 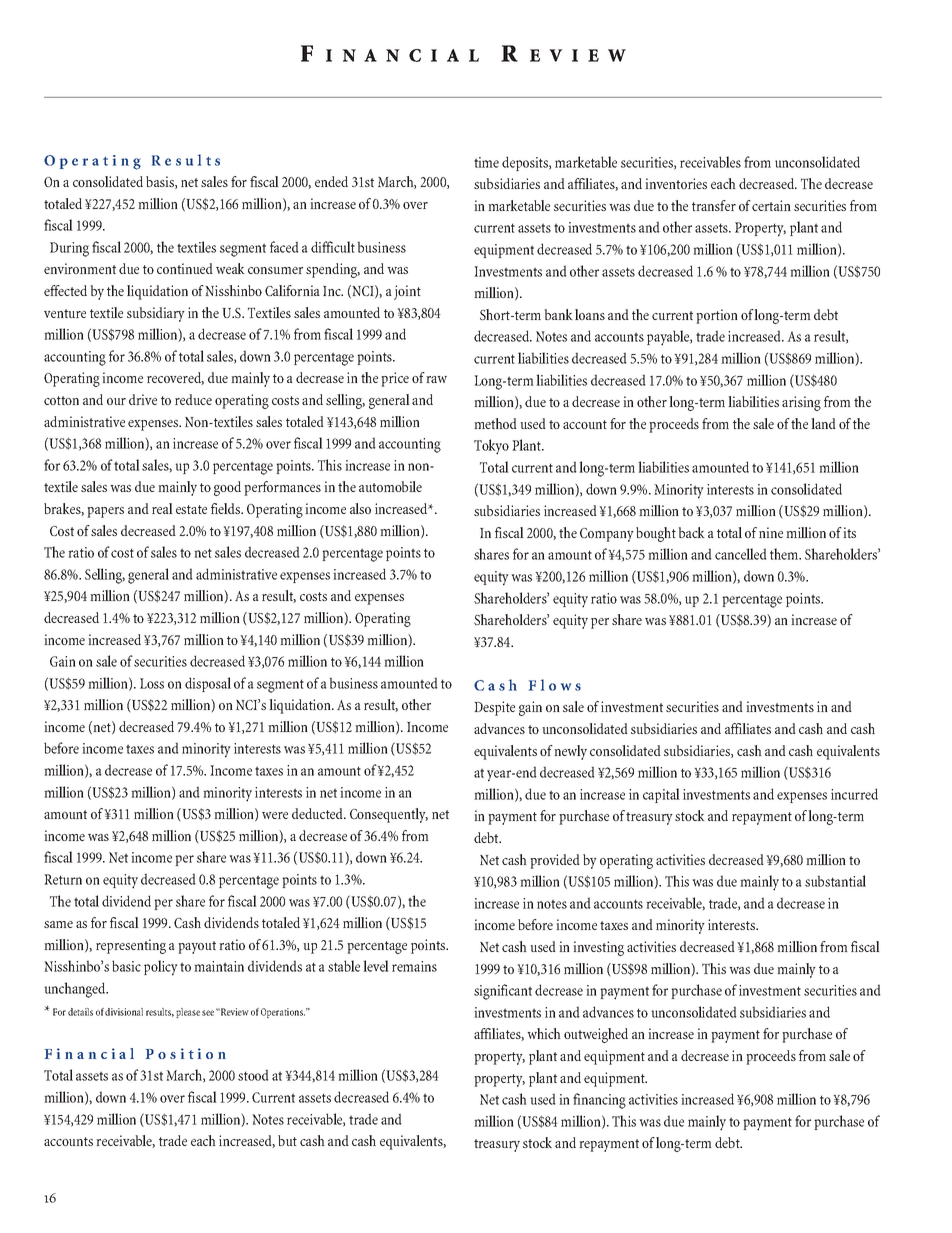 I want to click on Despite, so click(x=494, y=708).
